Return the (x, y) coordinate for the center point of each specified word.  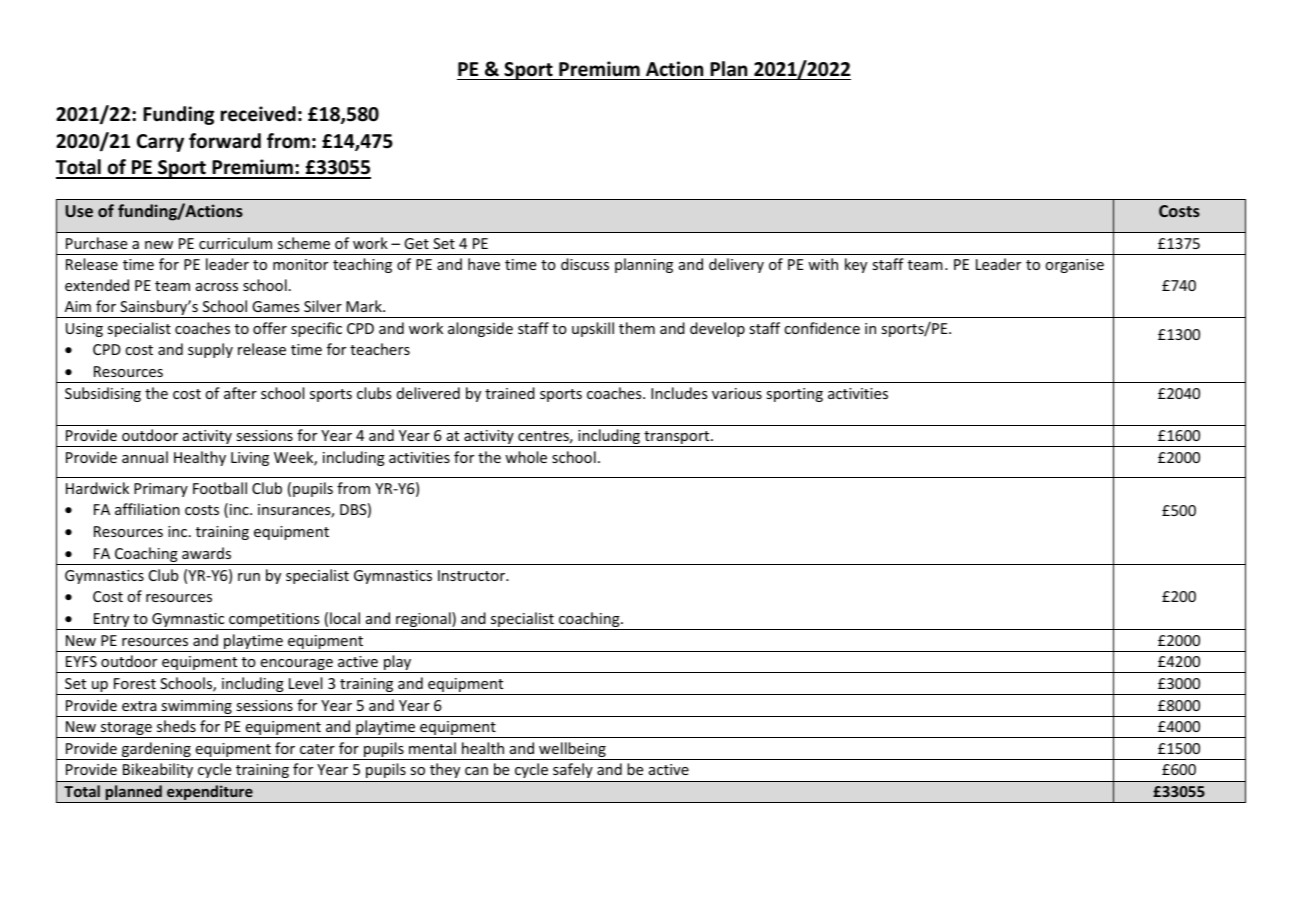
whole (526, 457)
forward (225, 141)
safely (573, 770)
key (856, 265)
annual (145, 457)
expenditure (210, 794)
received (258, 114)
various (737, 393)
